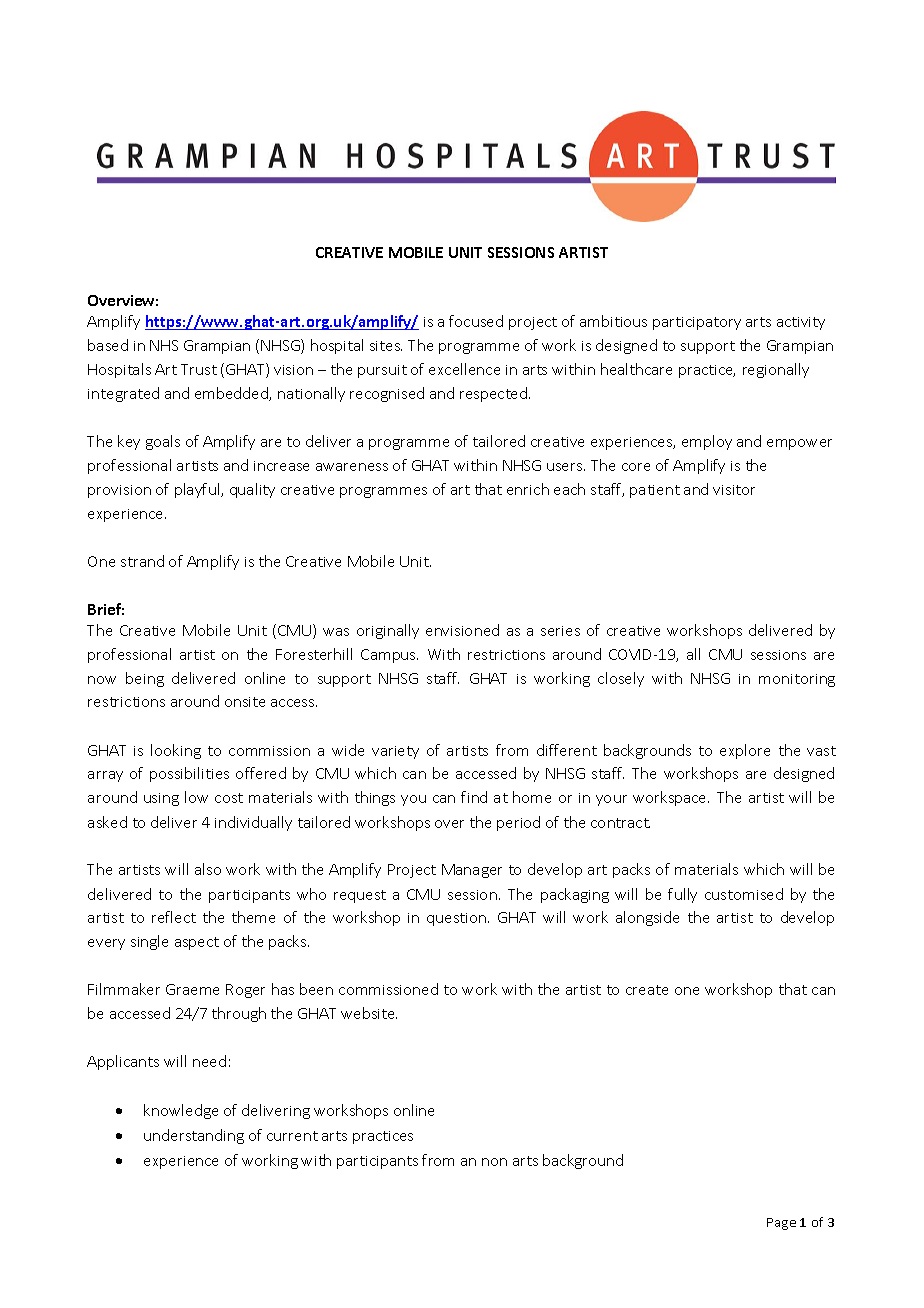 This screenshot has width=924, height=1308. I want to click on explore, so click(745, 751).
